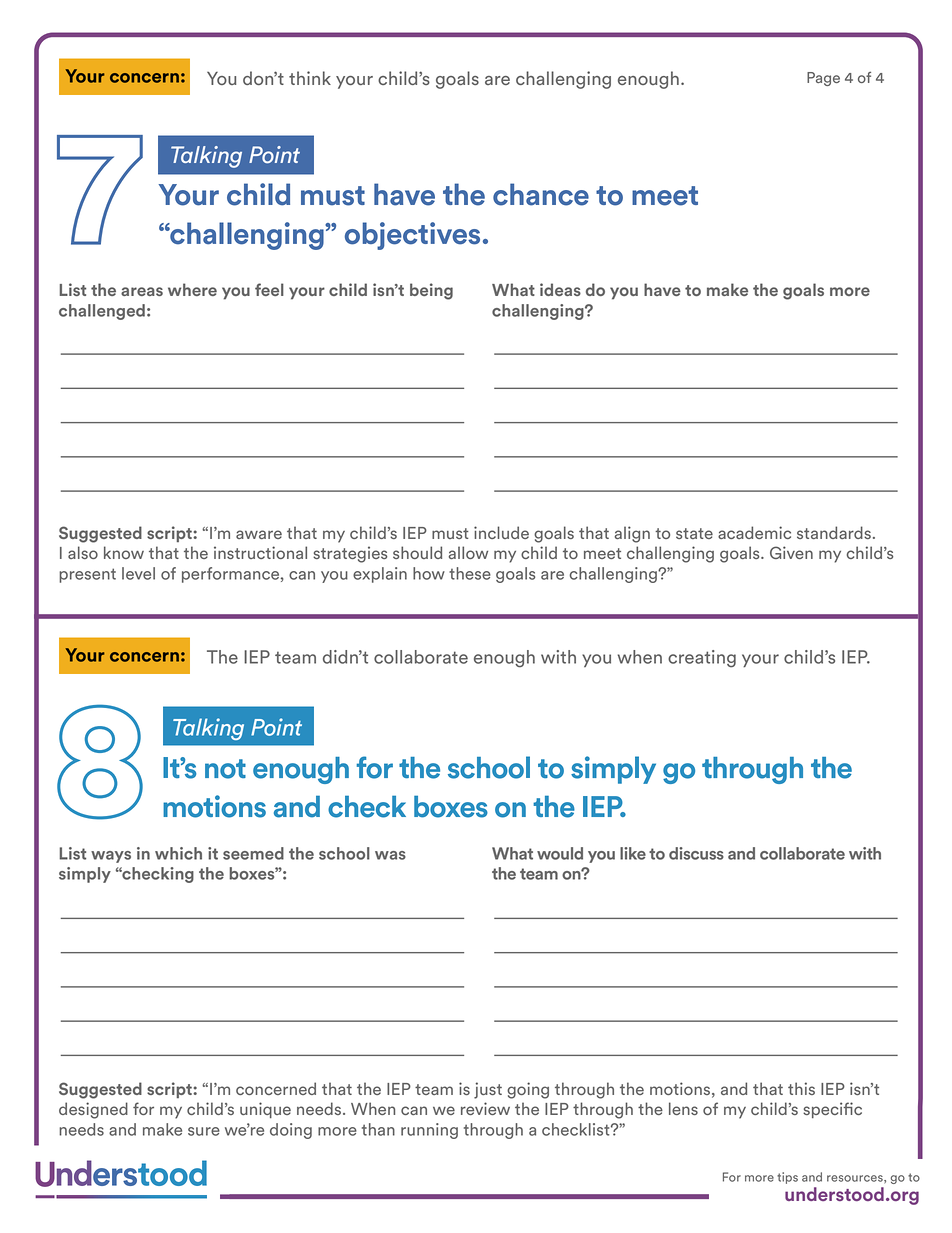 The height and width of the image is (1233, 952). Describe the element at coordinates (225, 769) in the image. I see `not` at that location.
